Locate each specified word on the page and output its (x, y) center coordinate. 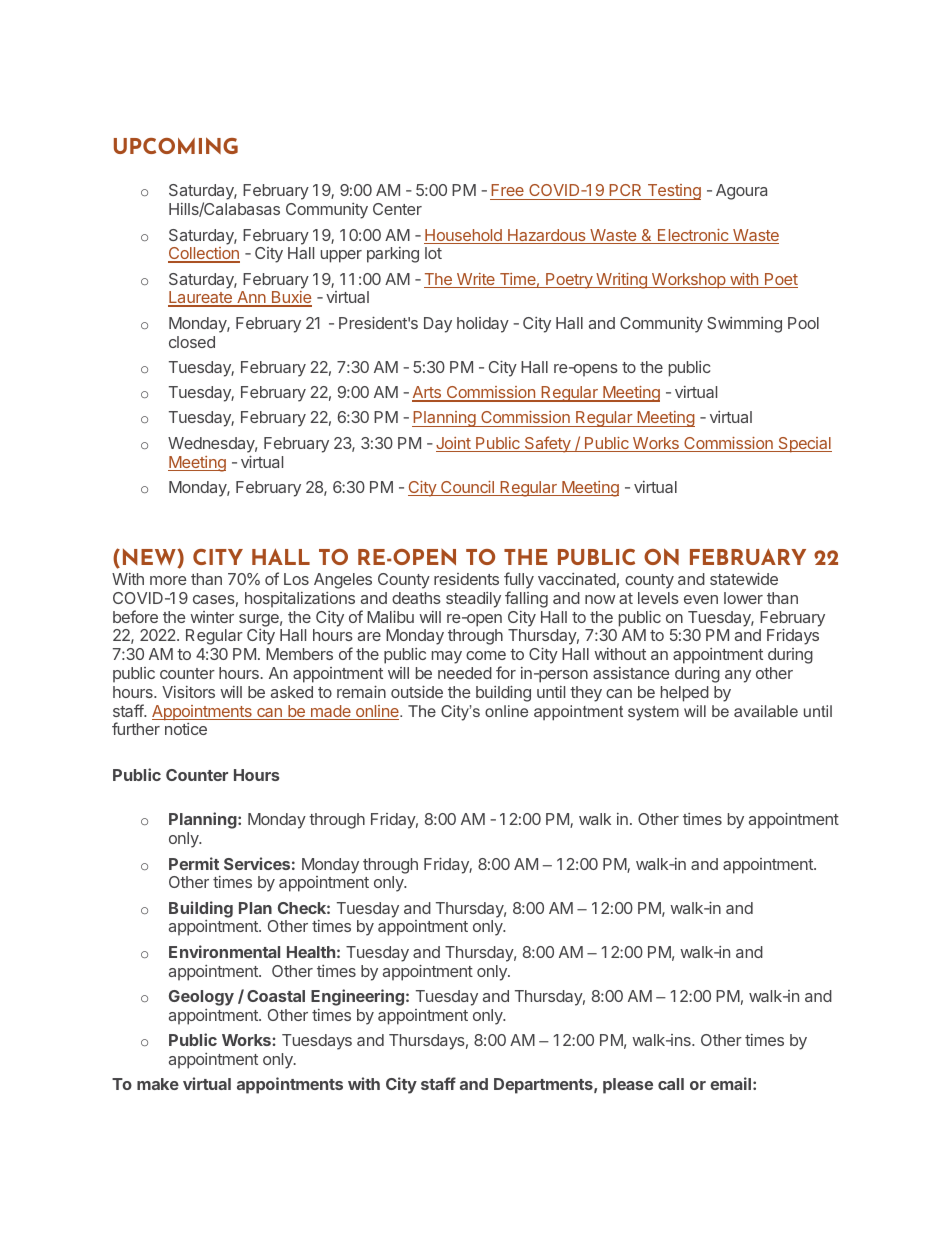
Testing (673, 192)
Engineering (357, 997)
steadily (473, 600)
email (730, 1083)
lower (743, 598)
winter (212, 617)
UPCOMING (176, 145)
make (158, 1084)
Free (508, 192)
